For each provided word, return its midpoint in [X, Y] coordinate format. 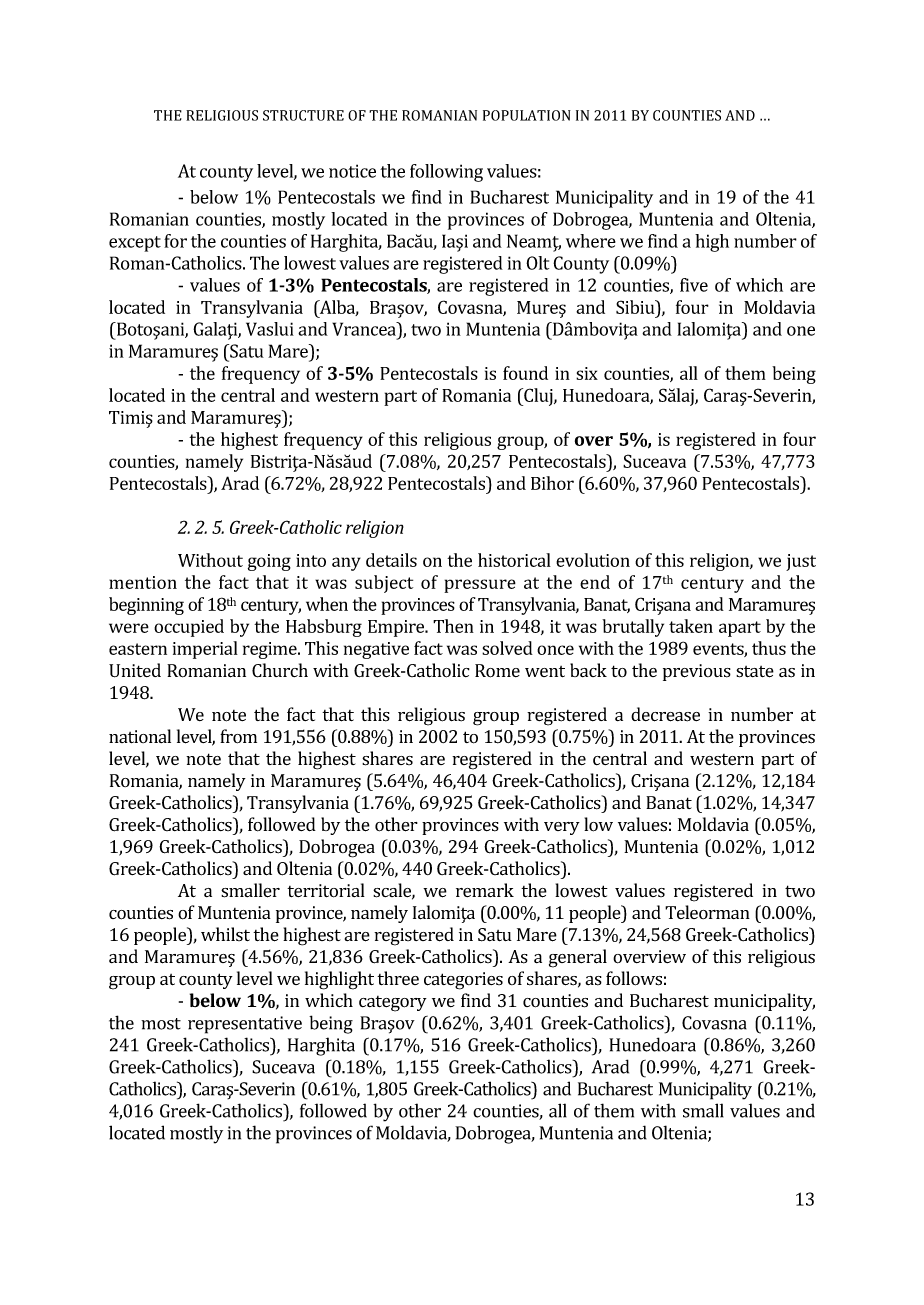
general [578, 958]
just [801, 562]
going [269, 562]
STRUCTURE [303, 115]
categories [463, 981]
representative [245, 1025]
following [446, 173]
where [591, 241]
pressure [480, 586]
